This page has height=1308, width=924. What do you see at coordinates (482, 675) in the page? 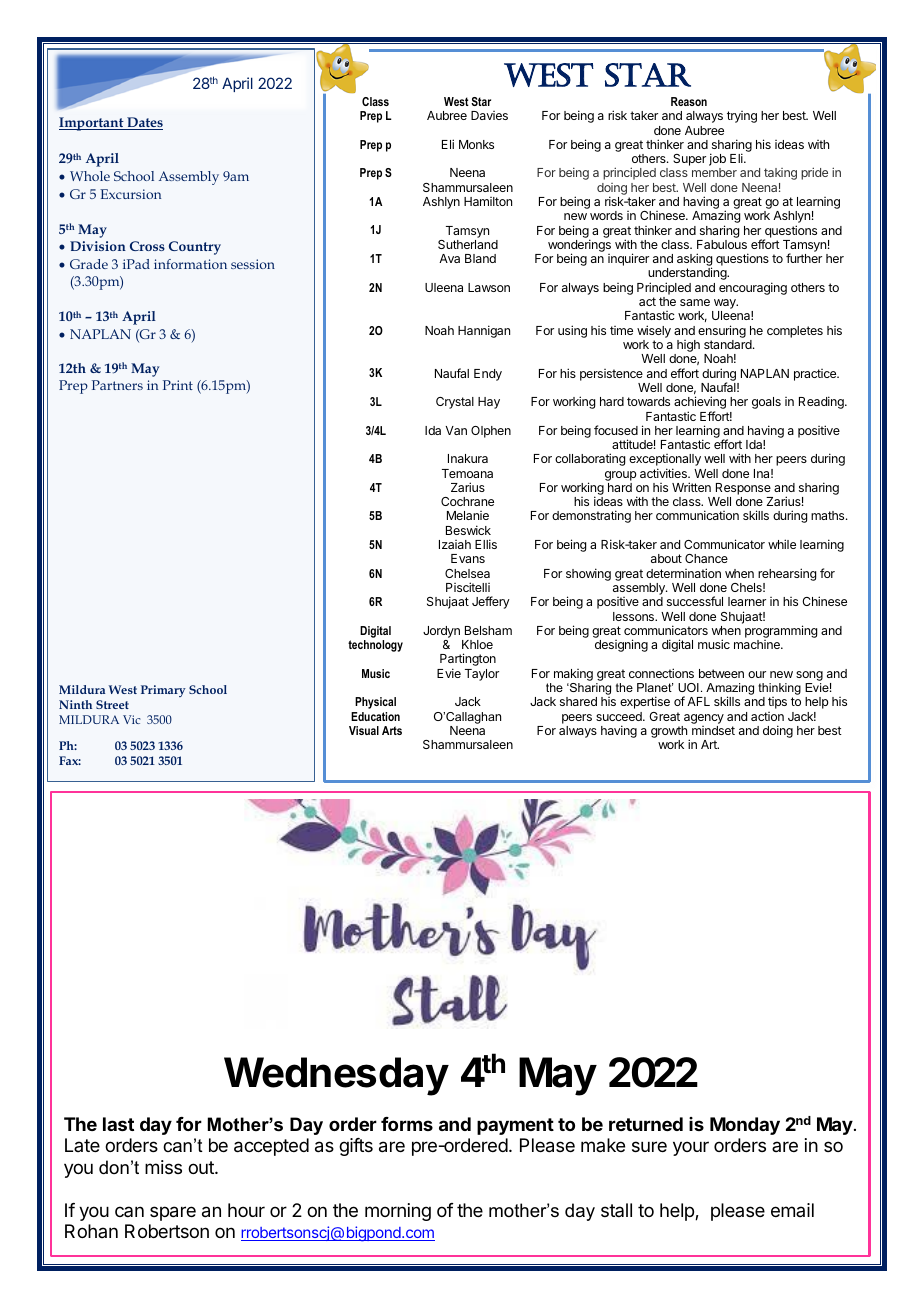
I see `Taylor` at bounding box center [482, 675].
